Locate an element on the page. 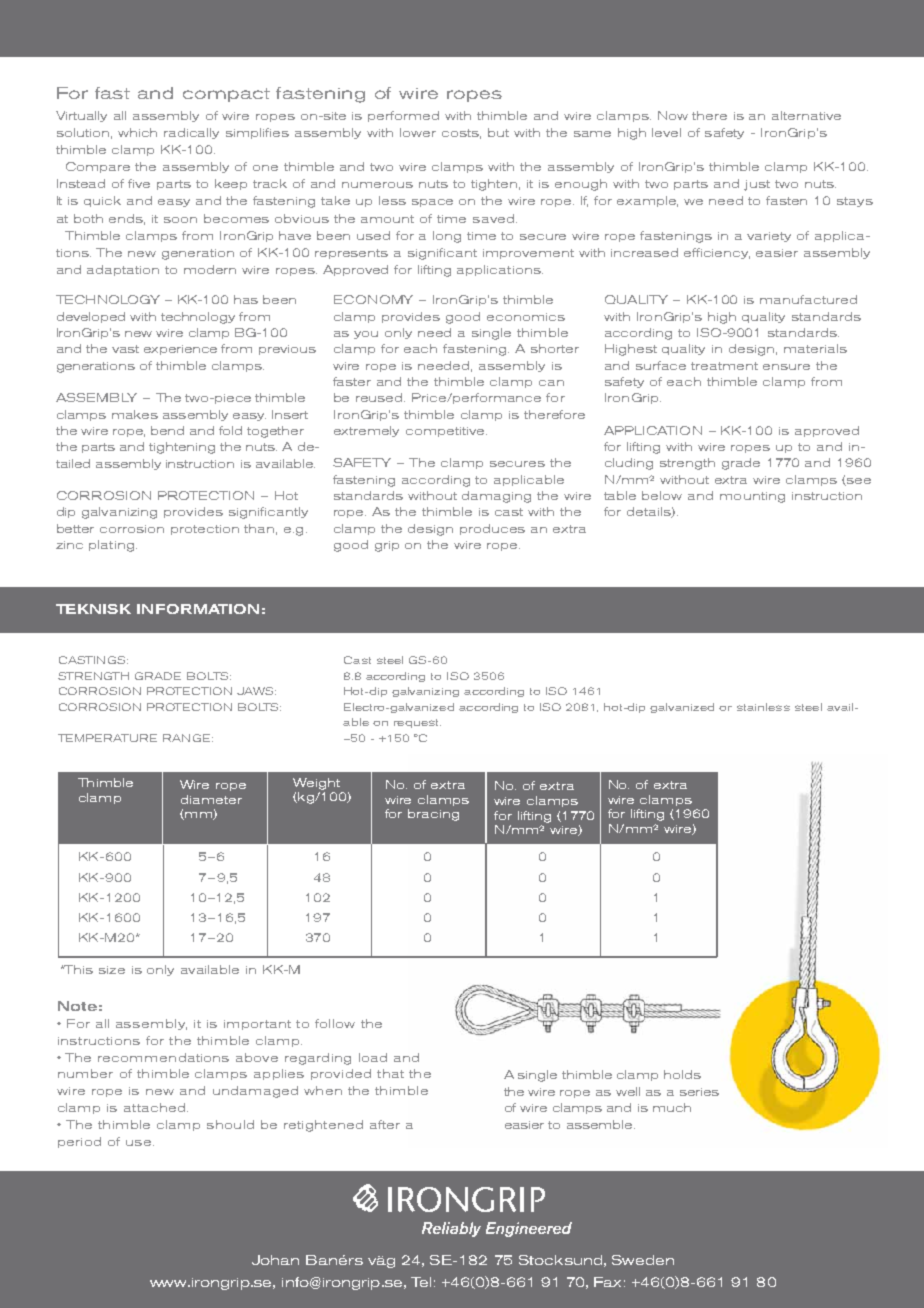 The width and height of the image is (924, 1308). but is located at coordinates (498, 132).
